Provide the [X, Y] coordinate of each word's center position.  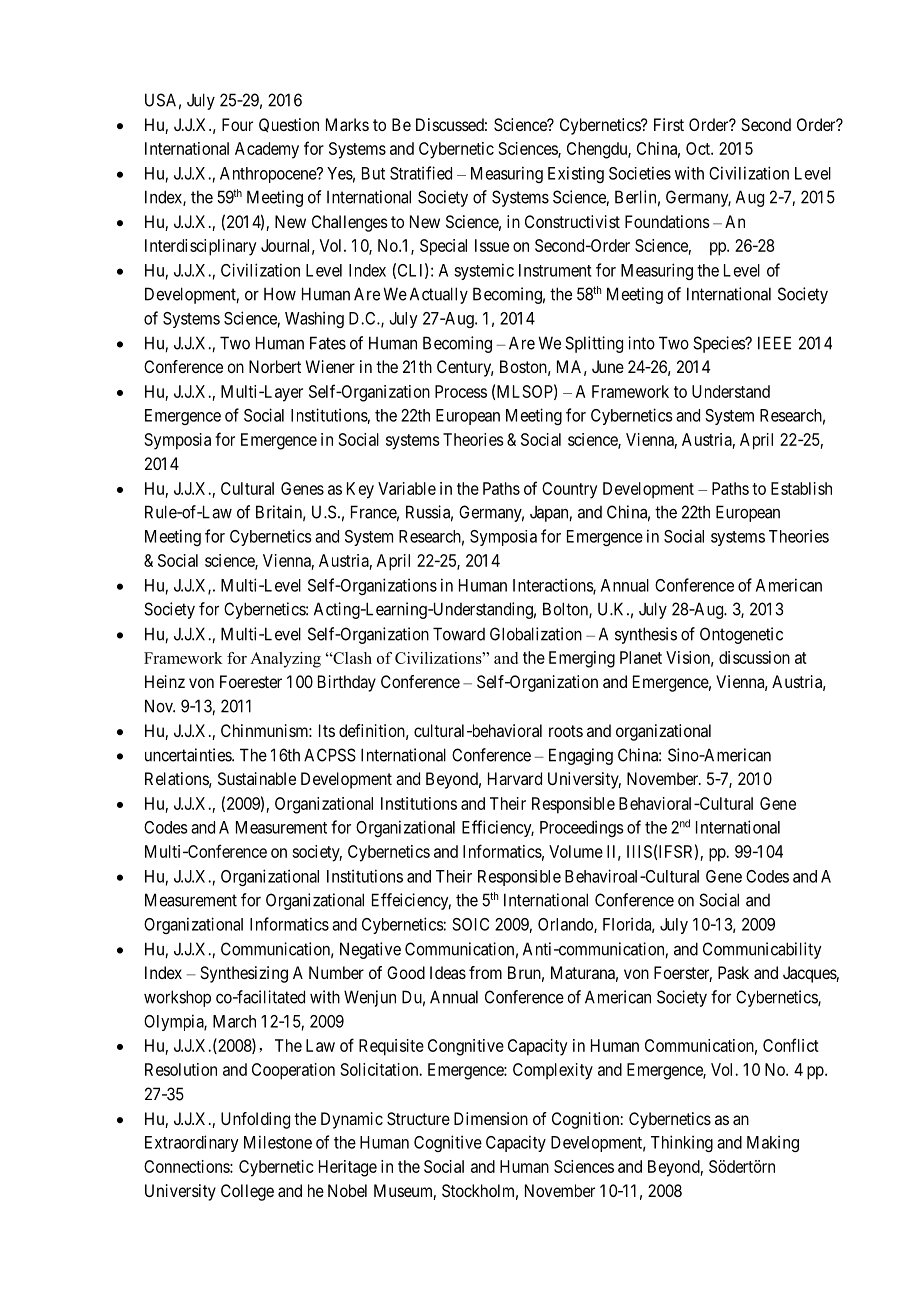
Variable [407, 488]
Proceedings [582, 828]
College [247, 1192]
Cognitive [448, 1143]
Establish [801, 488]
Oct [699, 148]
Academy [267, 150]
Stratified [421, 173]
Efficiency [498, 828]
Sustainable [257, 778]
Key [360, 490]
